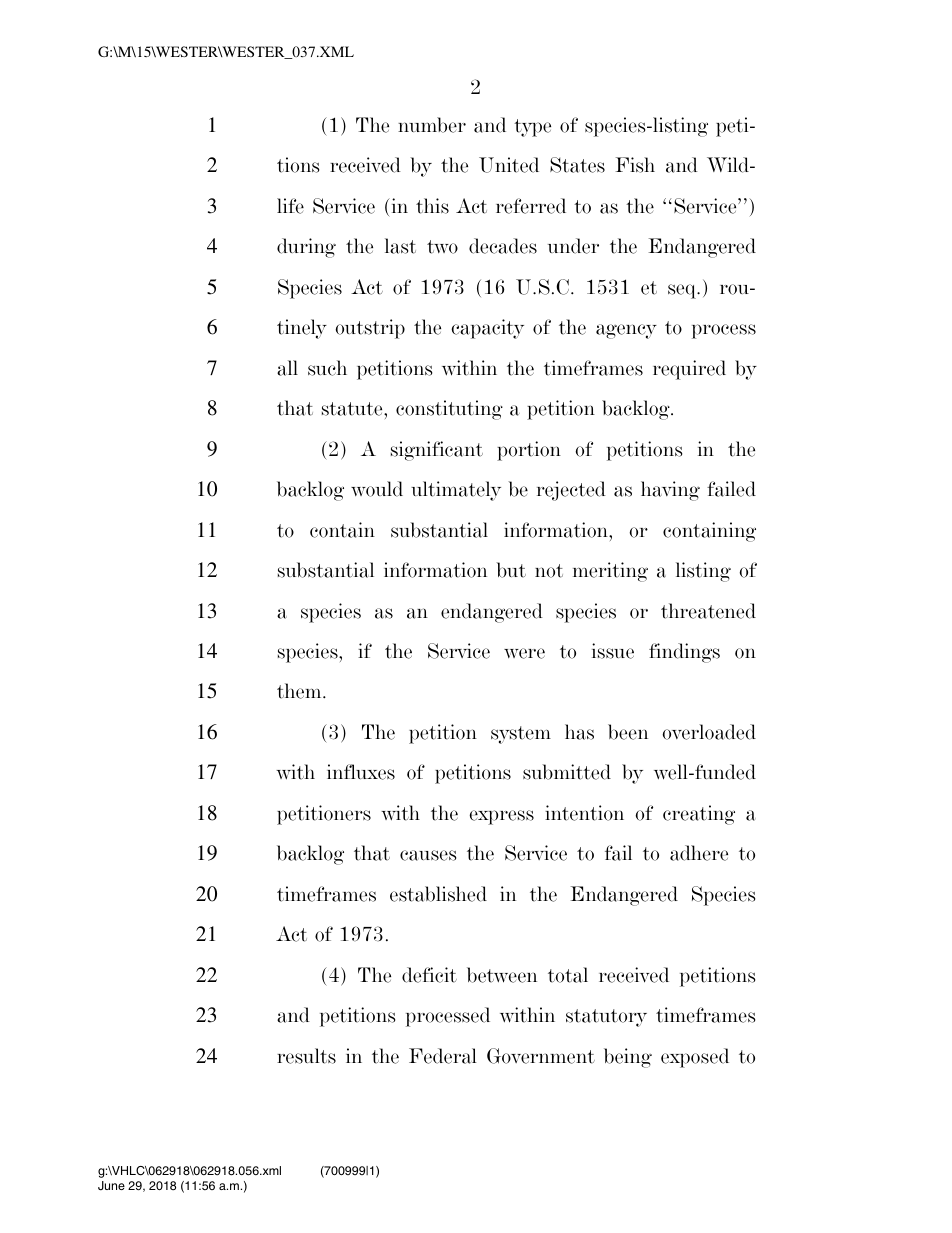 The width and height of the image is (952, 1233). Describe the element at coordinates (524, 653) in the image. I see `were` at that location.
